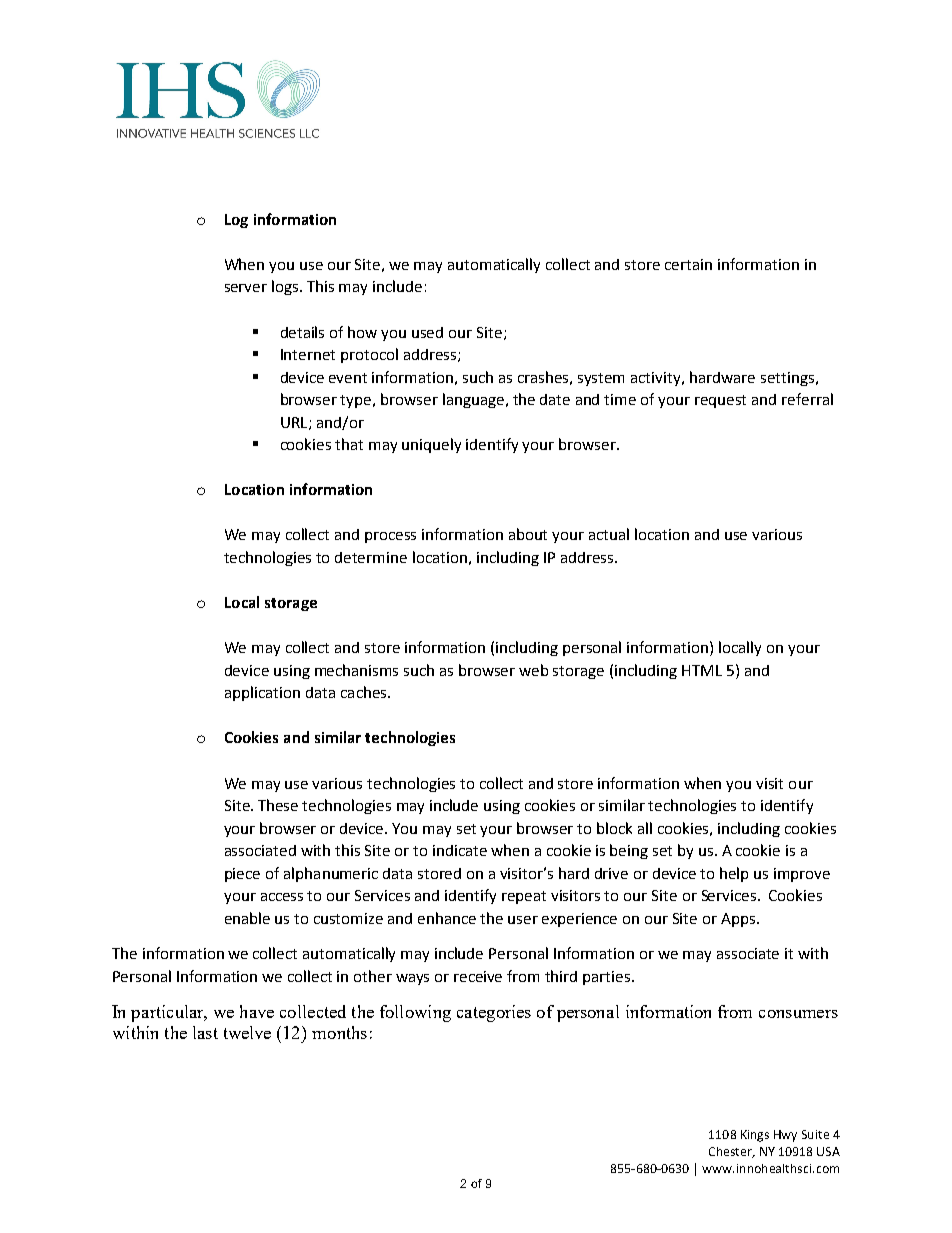 The width and height of the image is (952, 1233). Describe the element at coordinates (494, 1013) in the image. I see `categories` at that location.
